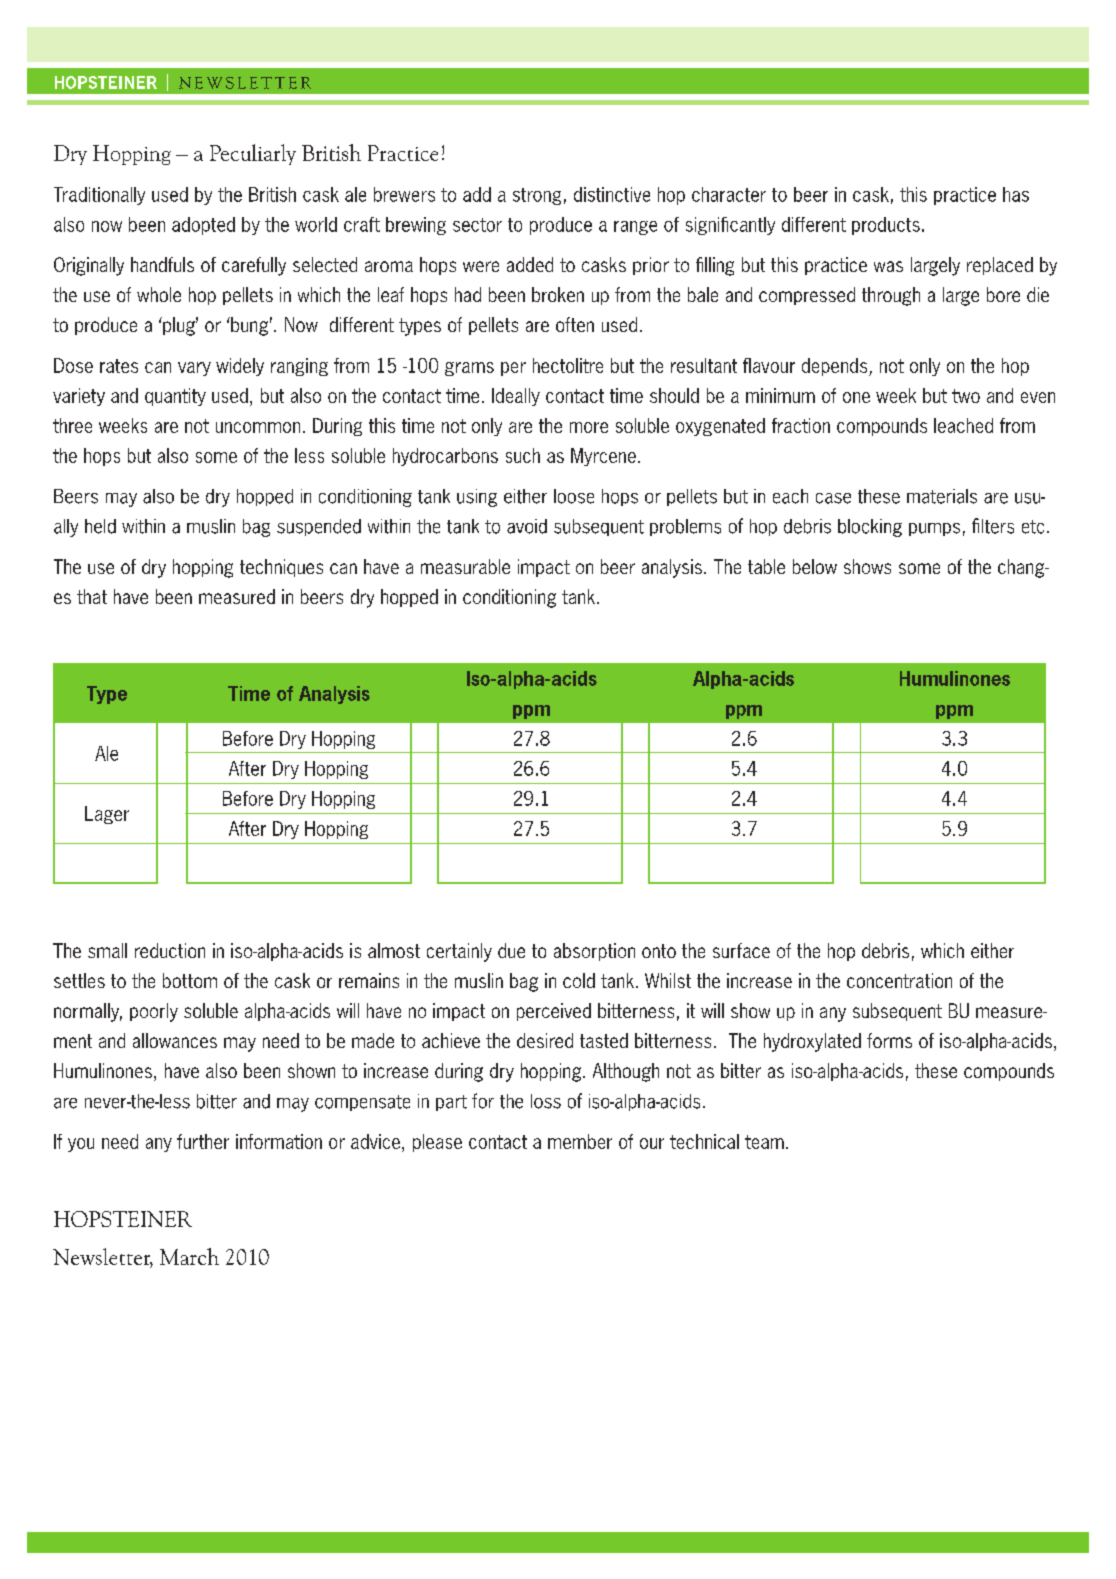  Describe the element at coordinates (527, 526) in the screenshot. I see `avoid` at that location.
